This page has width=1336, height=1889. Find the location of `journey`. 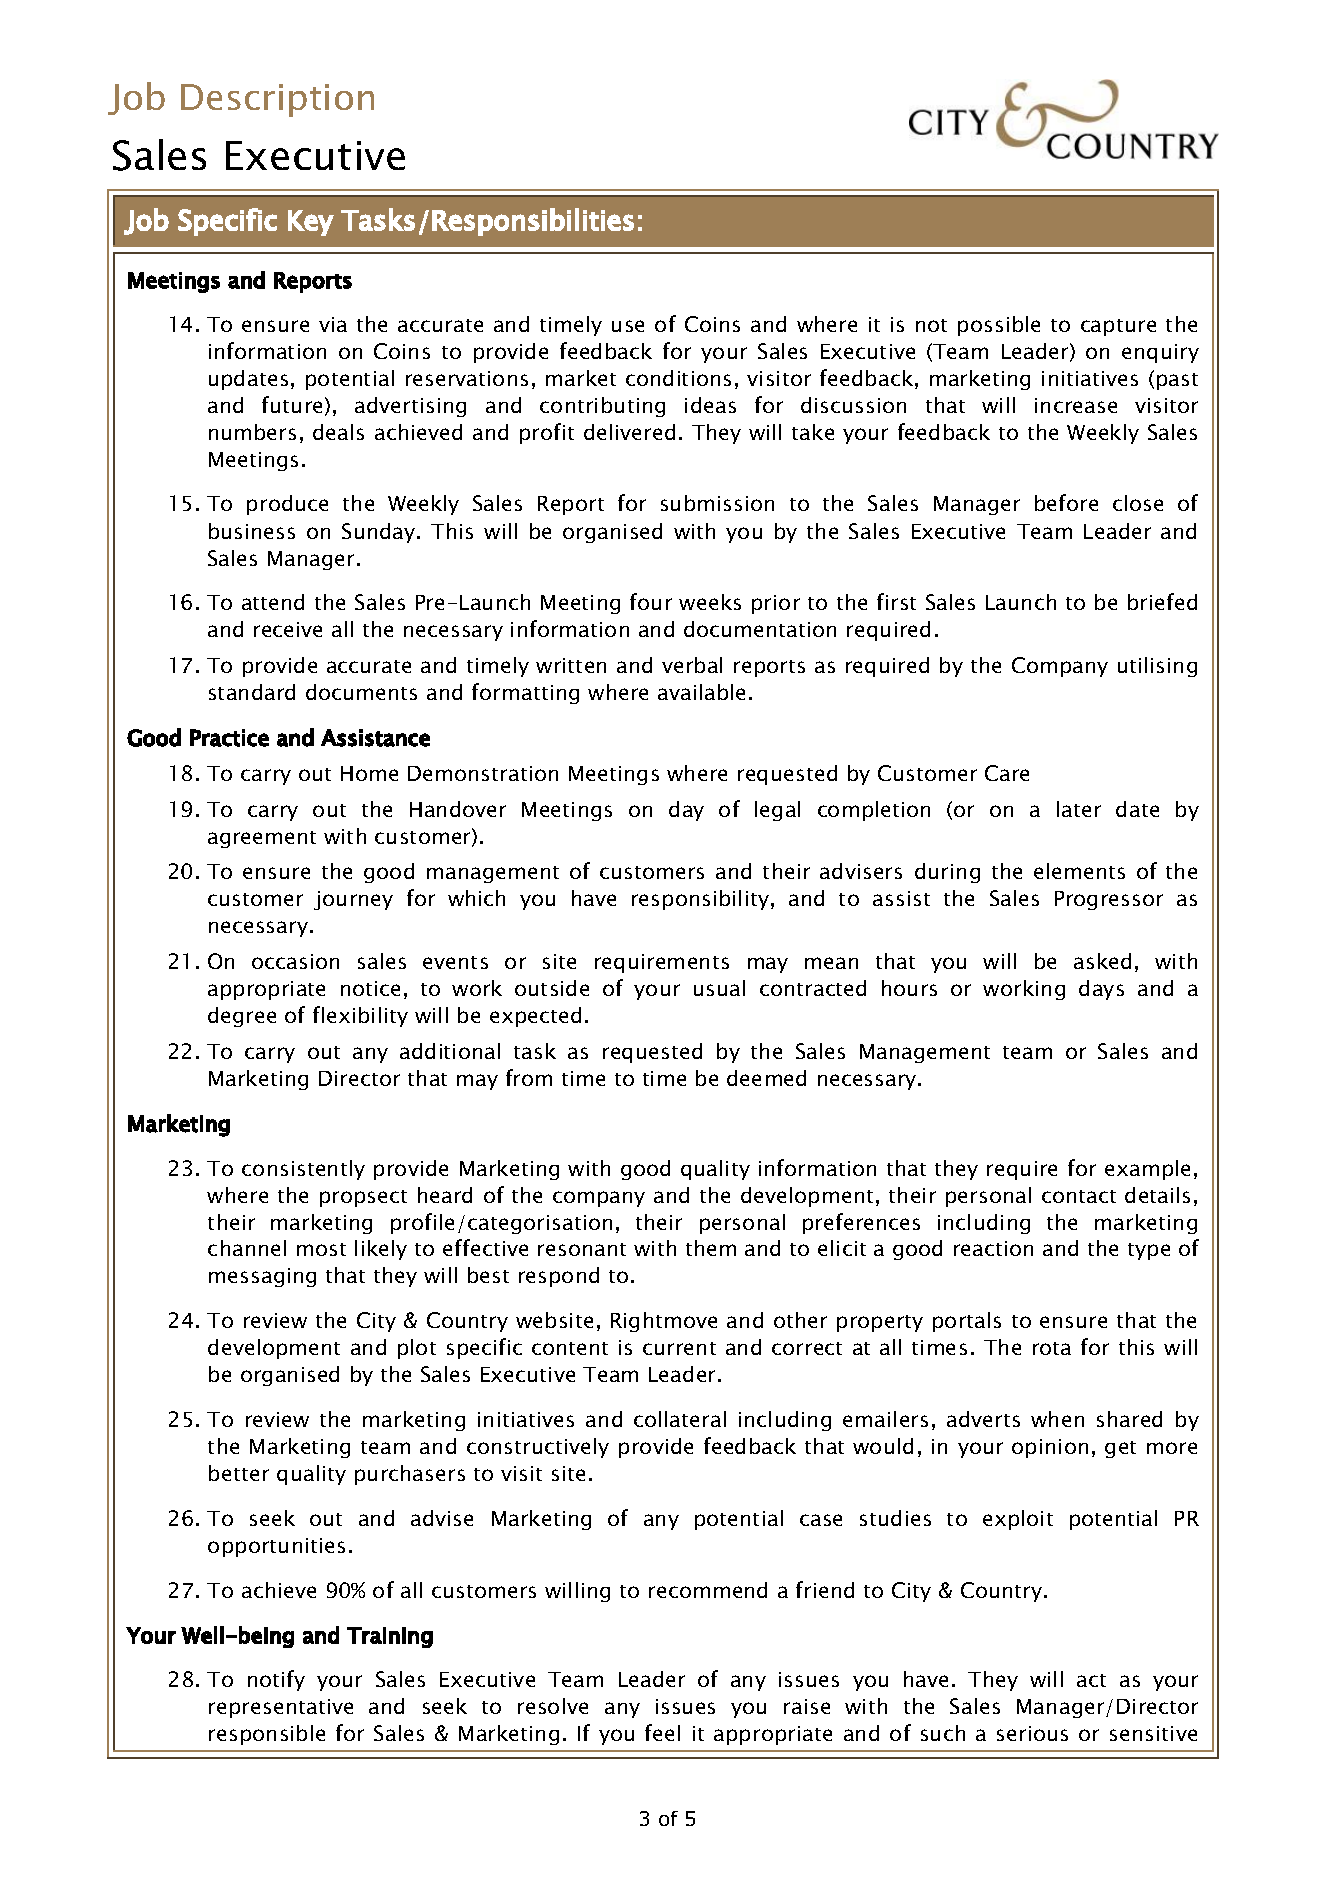

journey is located at coordinates (353, 900).
